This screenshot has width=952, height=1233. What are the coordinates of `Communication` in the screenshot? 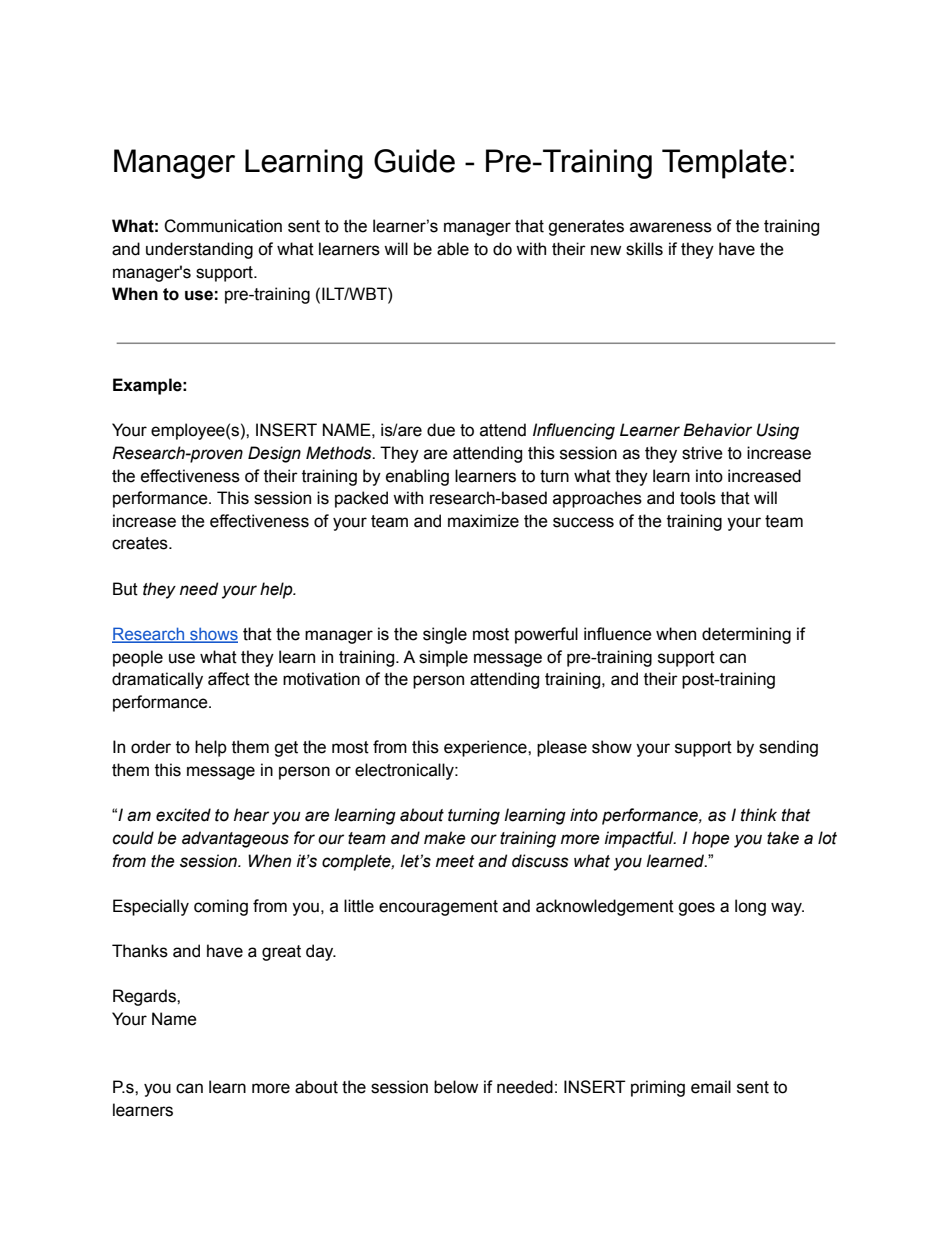 It's located at (223, 226).
